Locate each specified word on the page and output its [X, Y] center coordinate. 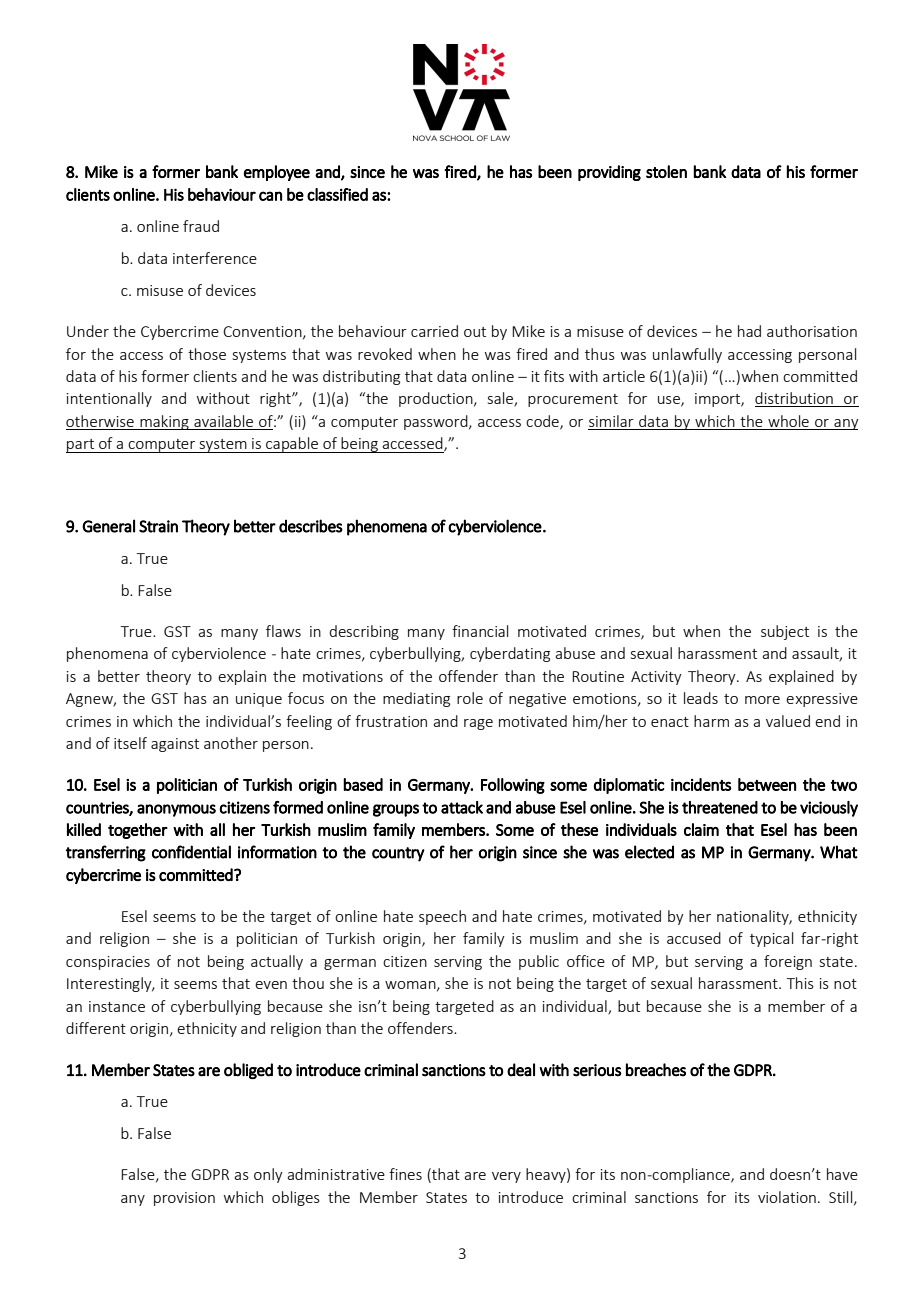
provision [184, 1199]
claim [701, 829]
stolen [666, 171]
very [506, 1177]
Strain [158, 526]
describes [311, 526]
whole [788, 422]
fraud [201, 226]
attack [462, 807]
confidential [191, 852]
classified [337, 194]
